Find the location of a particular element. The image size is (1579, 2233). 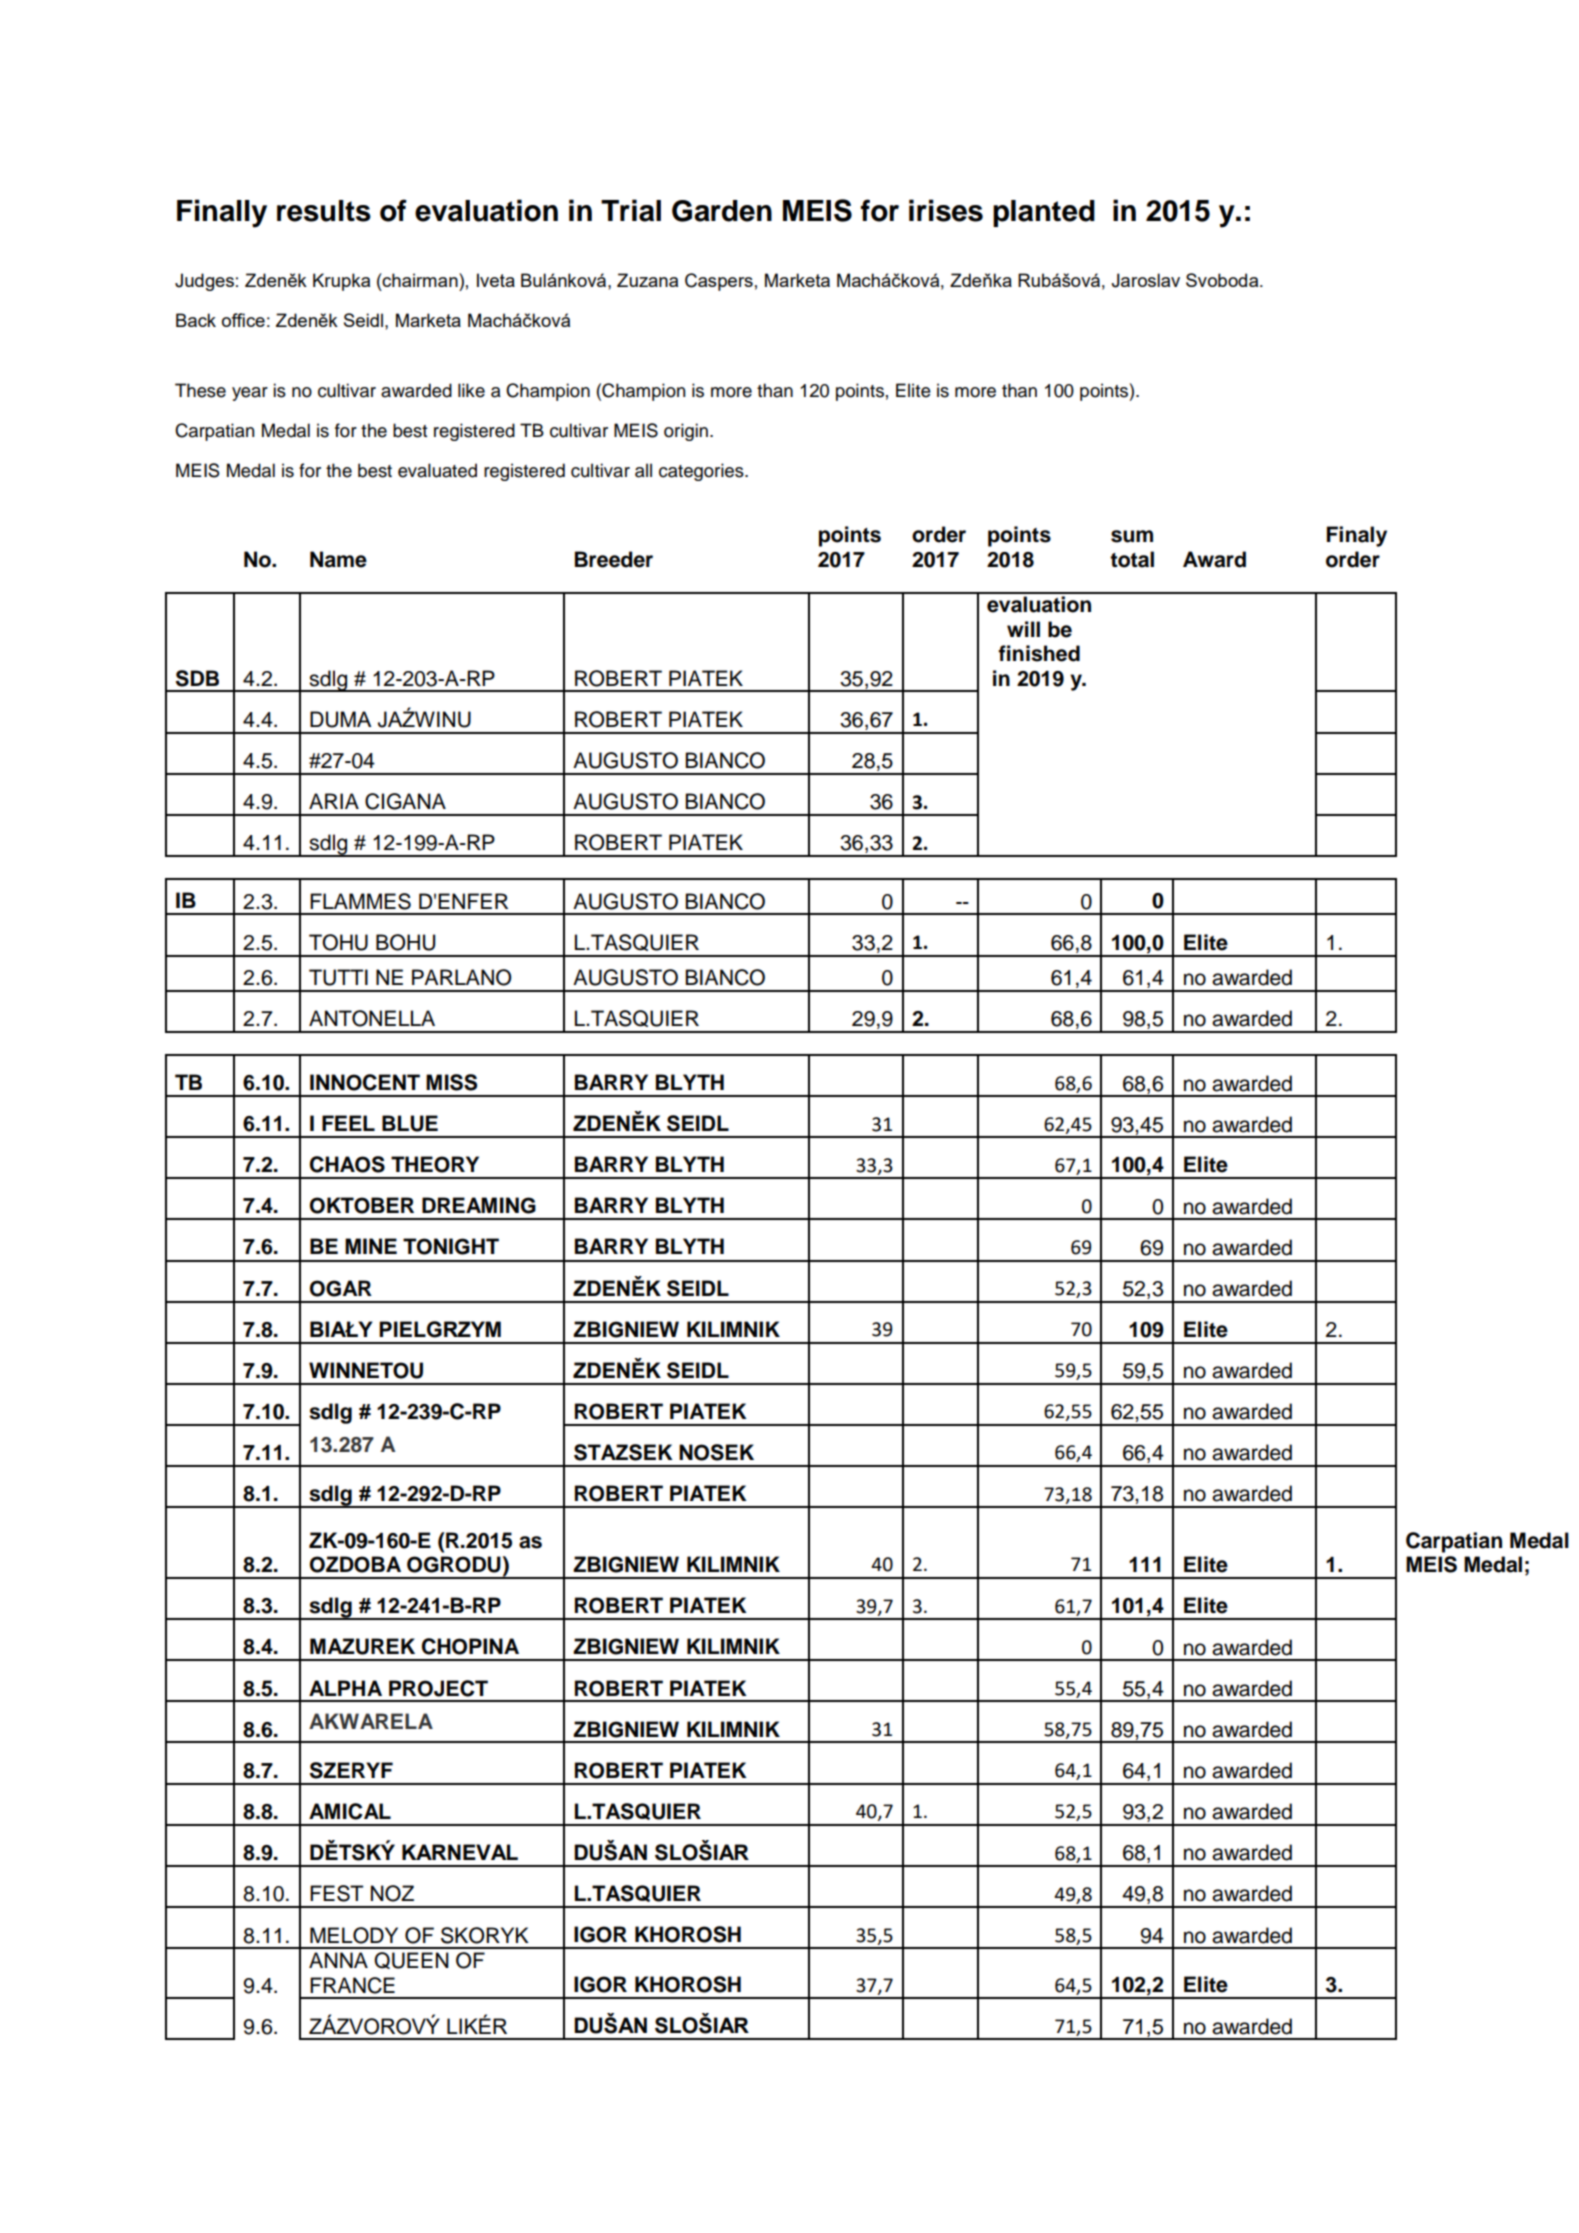

MELODY is located at coordinates (354, 1935).
